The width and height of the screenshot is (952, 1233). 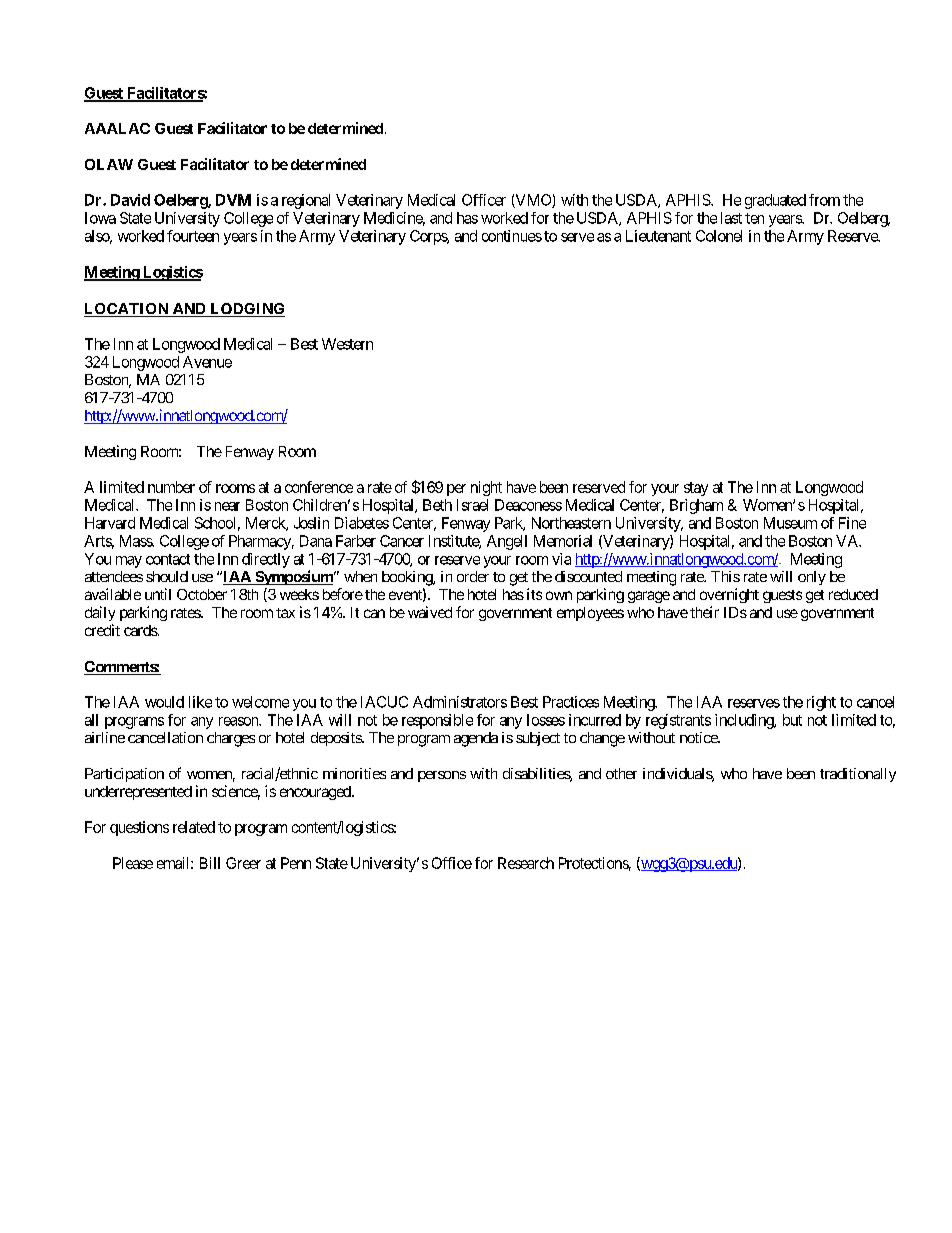 I want to click on their, so click(x=704, y=612).
